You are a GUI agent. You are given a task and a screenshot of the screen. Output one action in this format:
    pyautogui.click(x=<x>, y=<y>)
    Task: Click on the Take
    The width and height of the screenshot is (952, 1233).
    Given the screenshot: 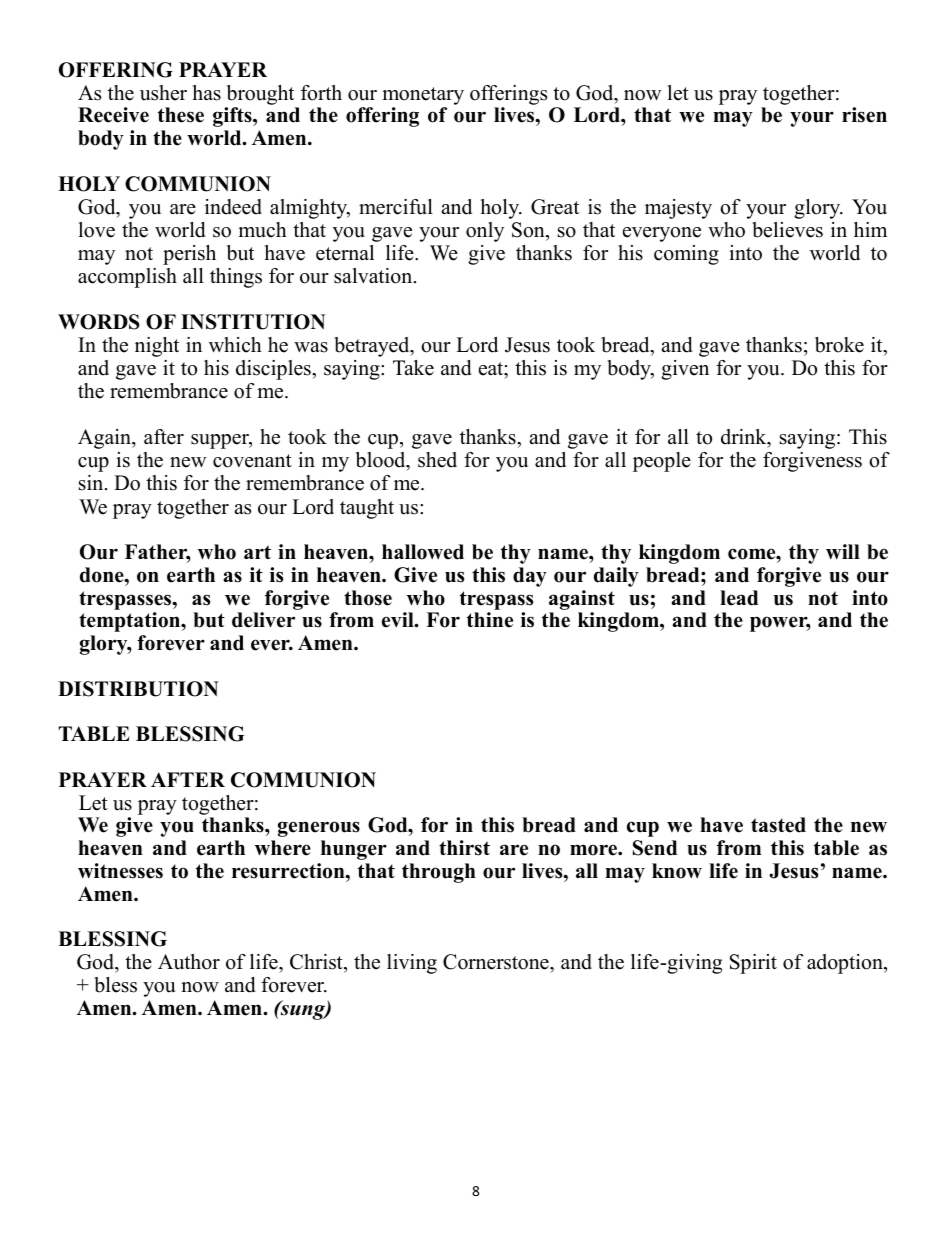 What is the action you would take?
    pyautogui.click(x=413, y=368)
